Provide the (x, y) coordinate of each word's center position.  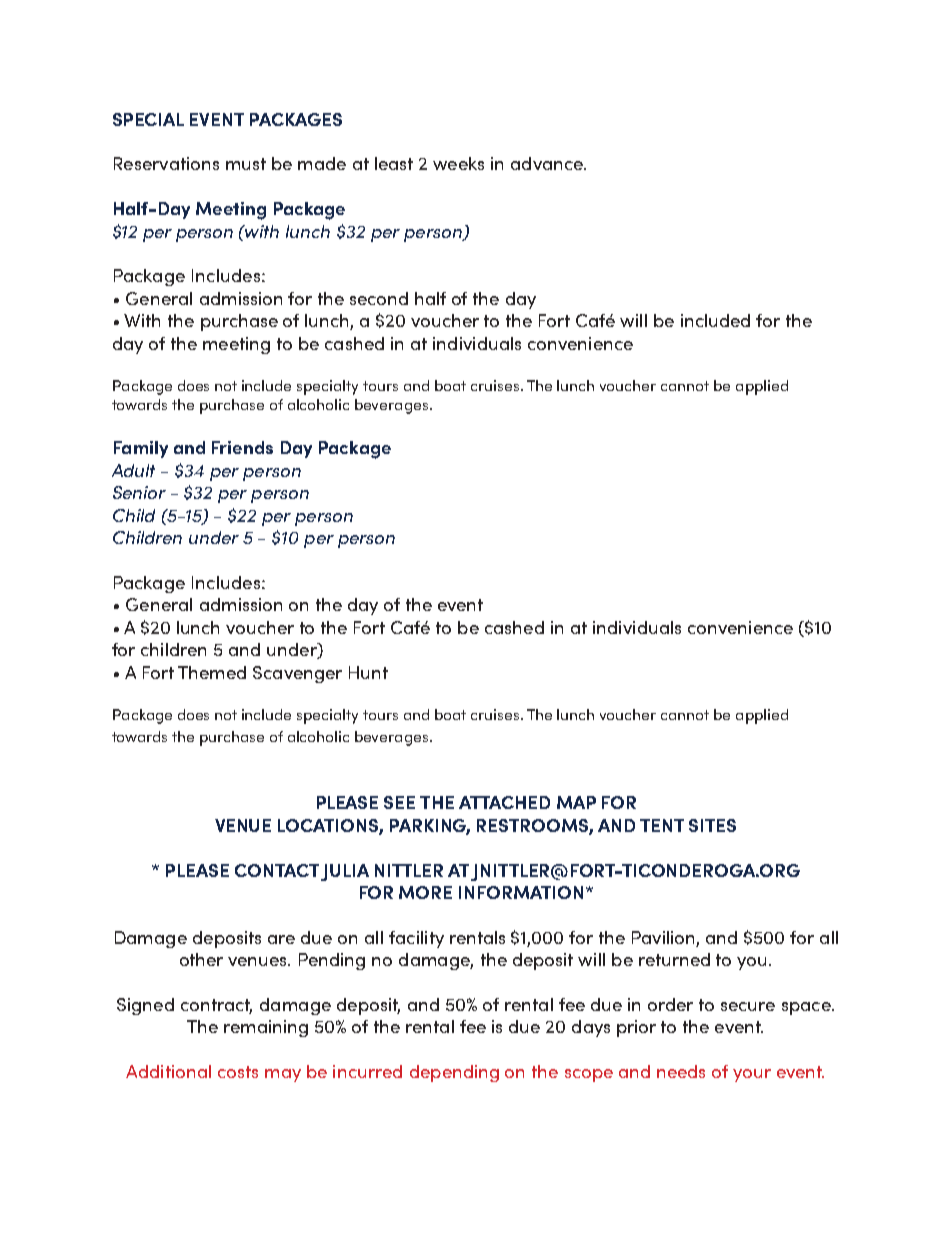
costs (238, 1072)
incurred (367, 1071)
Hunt (368, 672)
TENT (662, 825)
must (246, 164)
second (379, 298)
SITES (712, 825)
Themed (212, 672)
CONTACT (277, 870)
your (752, 1075)
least (394, 163)
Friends (242, 447)
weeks (458, 163)
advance (548, 163)
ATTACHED (504, 802)
